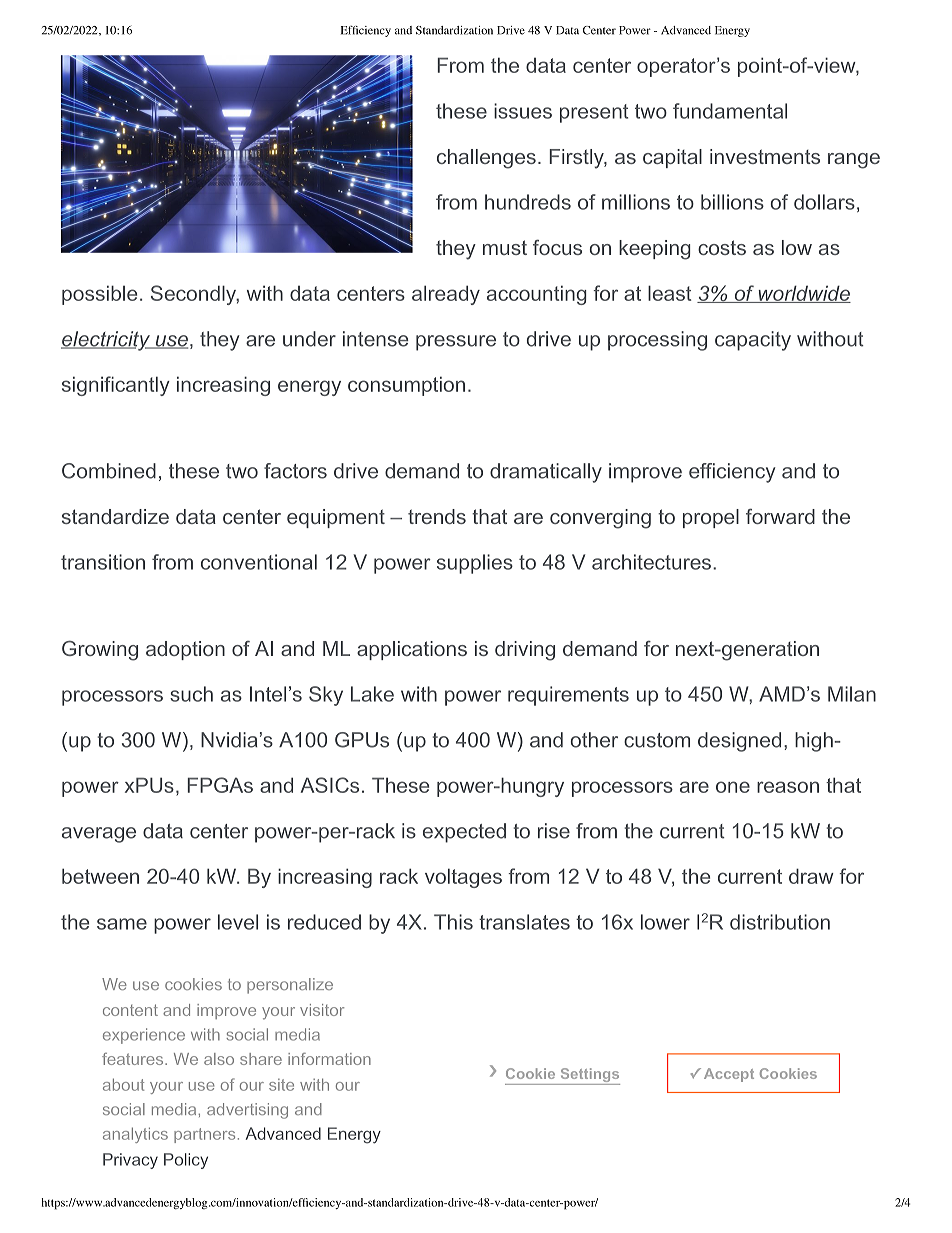  I want to click on partners, so click(204, 1135).
